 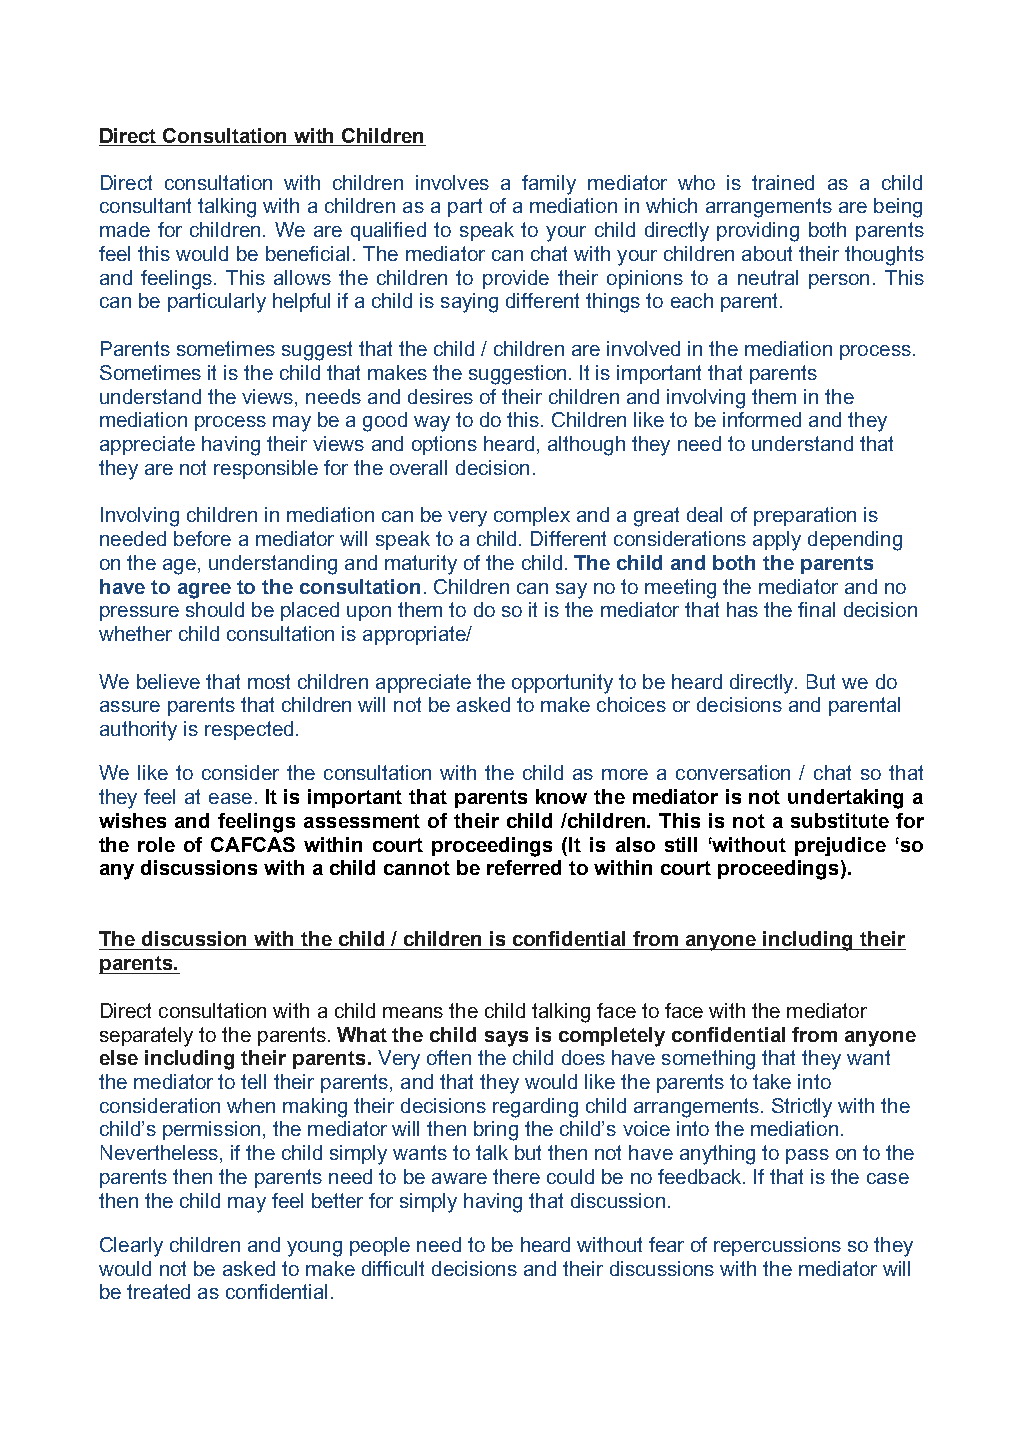 I want to click on separately, so click(x=146, y=1037).
